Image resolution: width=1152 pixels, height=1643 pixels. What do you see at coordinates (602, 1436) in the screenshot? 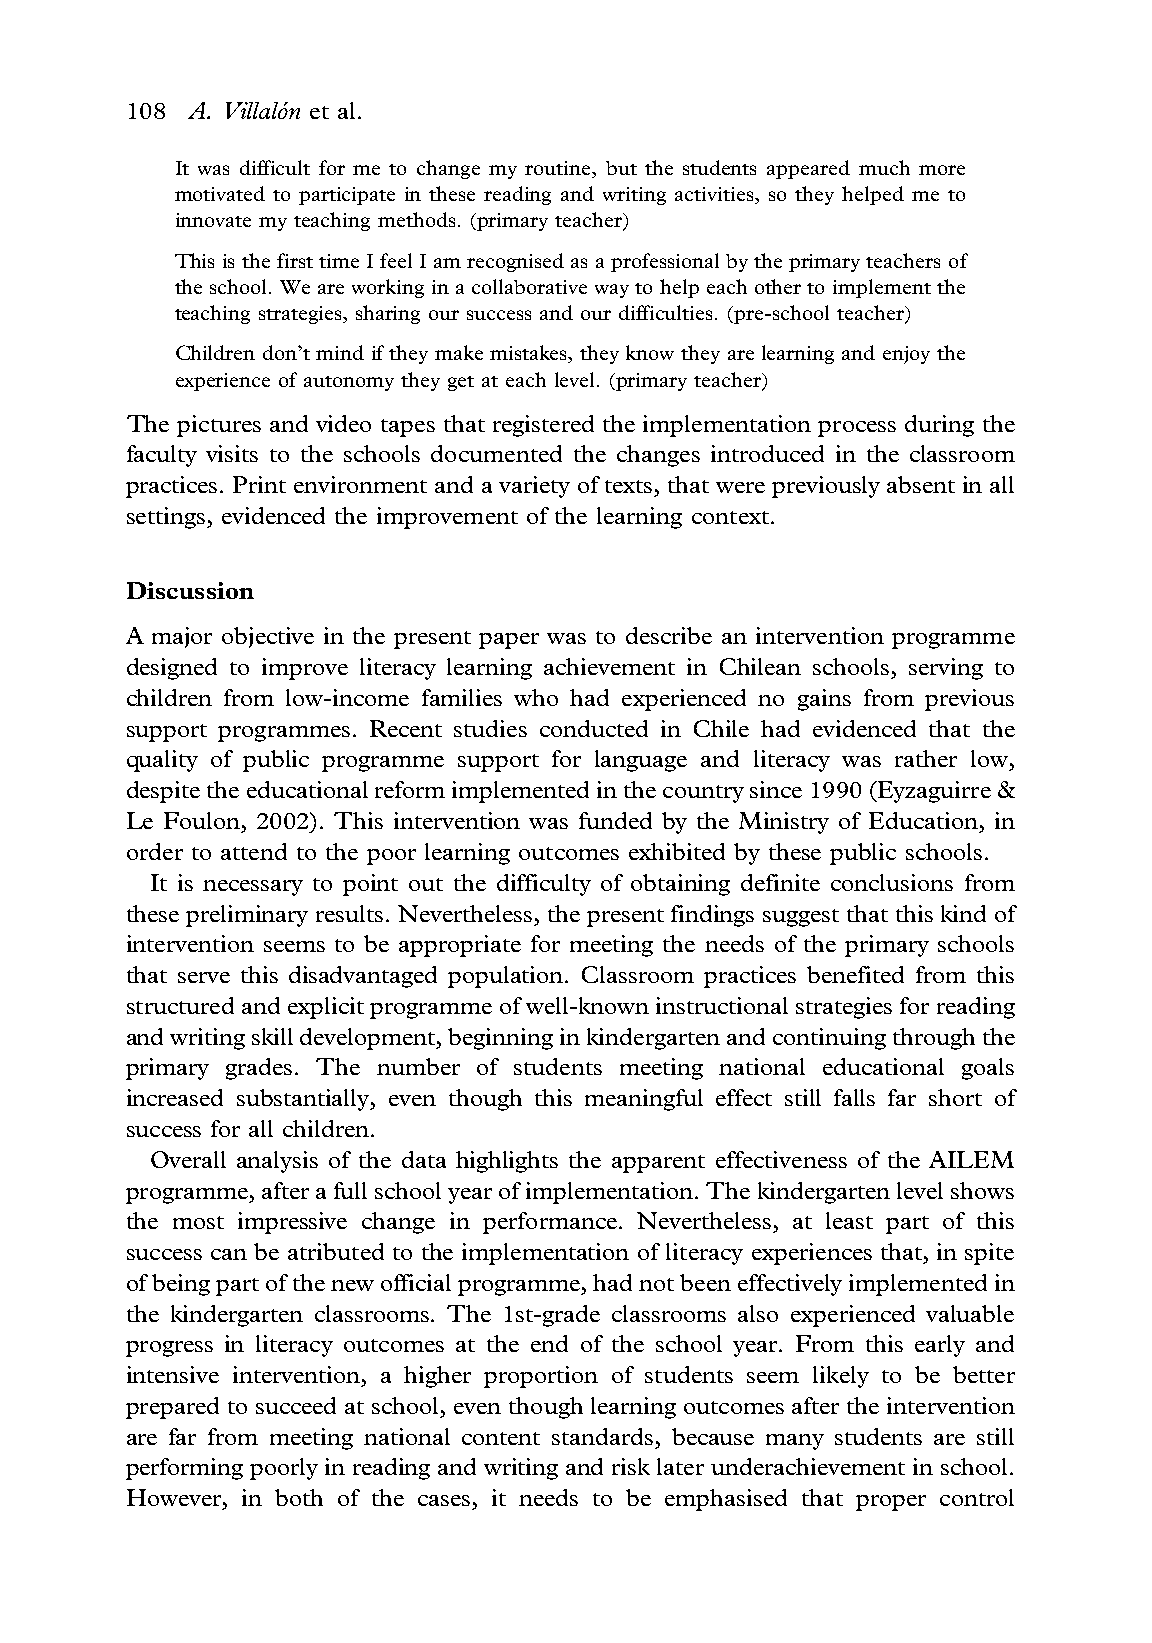
I see `standards` at bounding box center [602, 1436].
